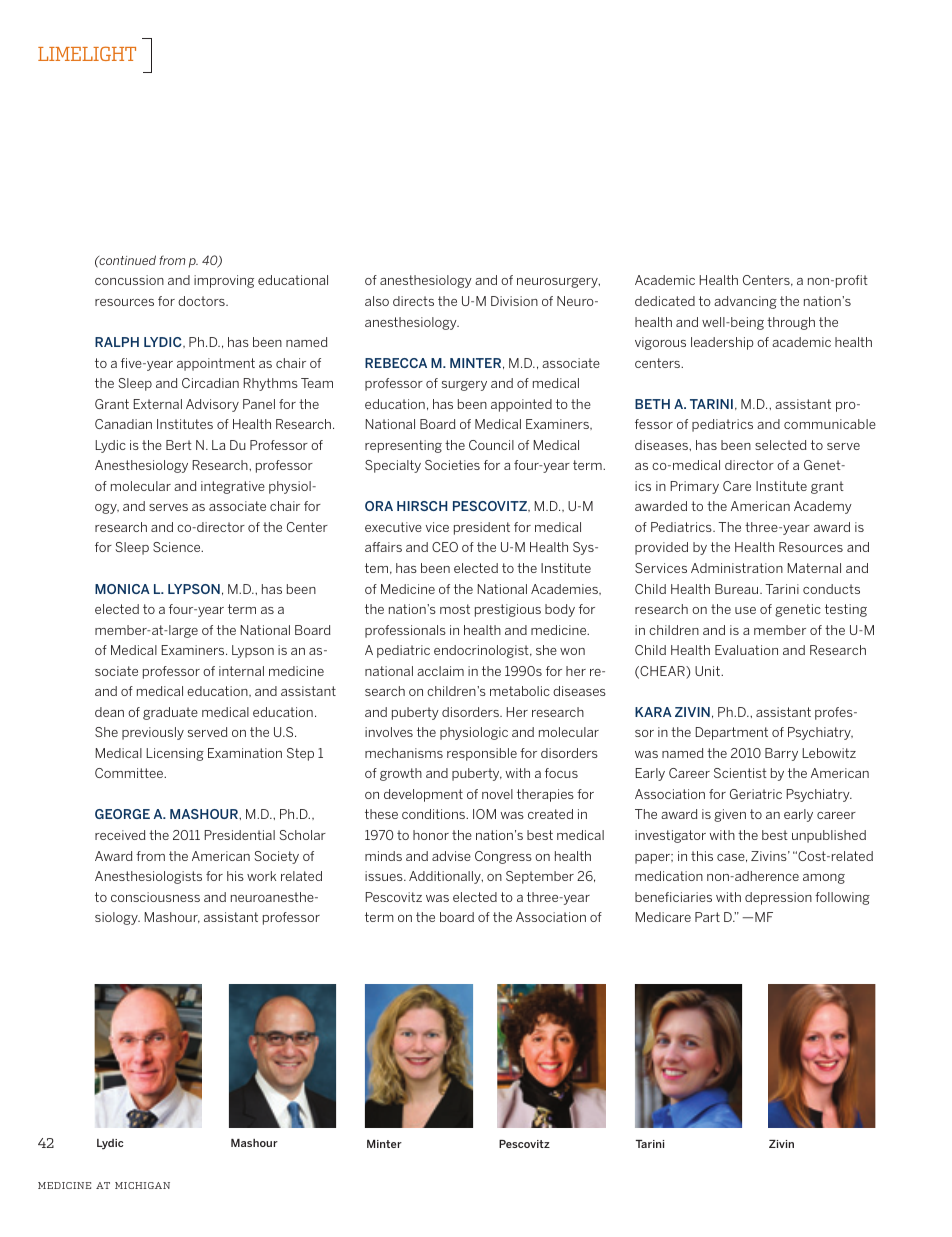  What do you see at coordinates (778, 898) in the screenshot?
I see `depression` at bounding box center [778, 898].
